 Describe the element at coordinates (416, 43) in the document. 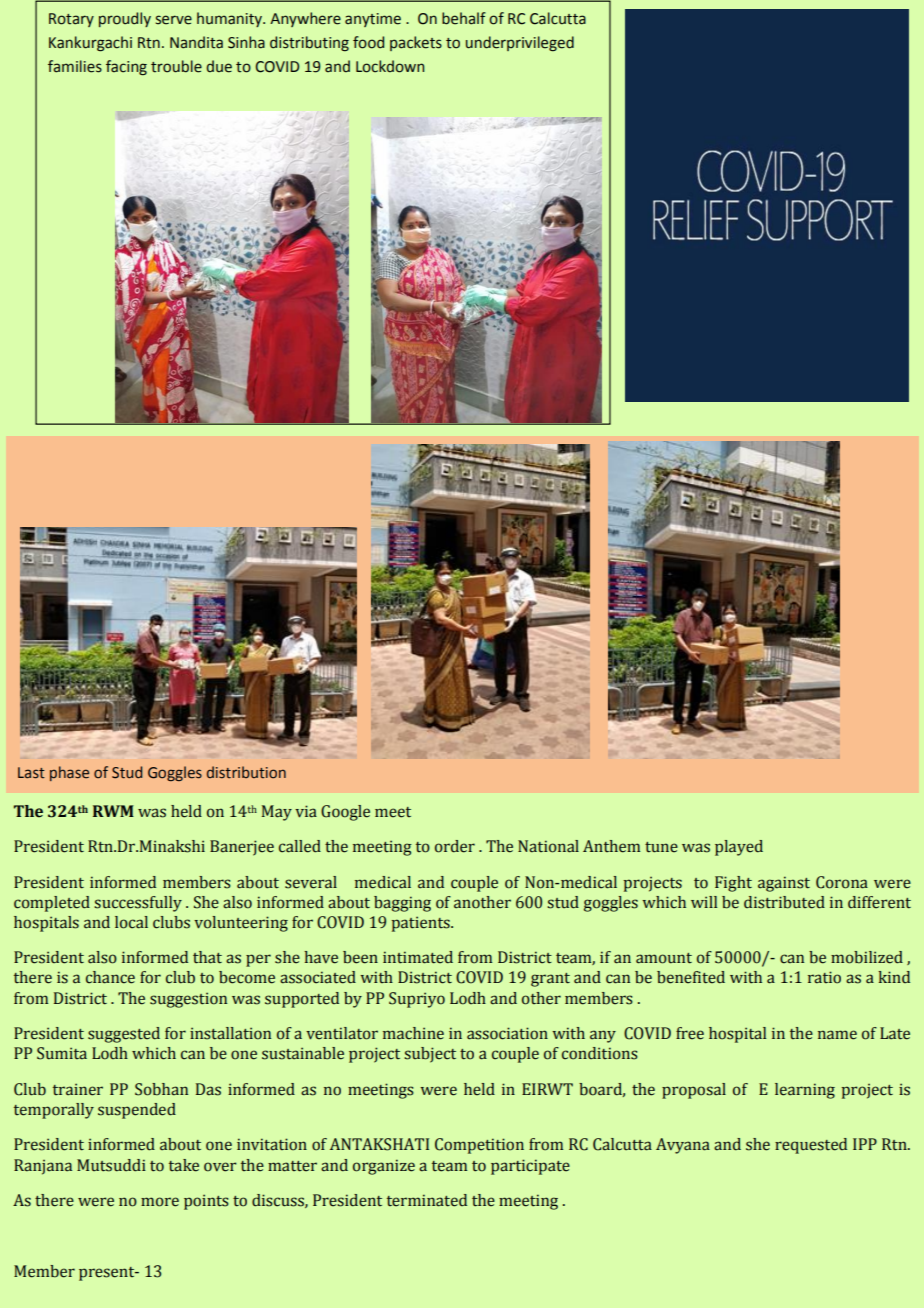

I see `packets` at that location.
